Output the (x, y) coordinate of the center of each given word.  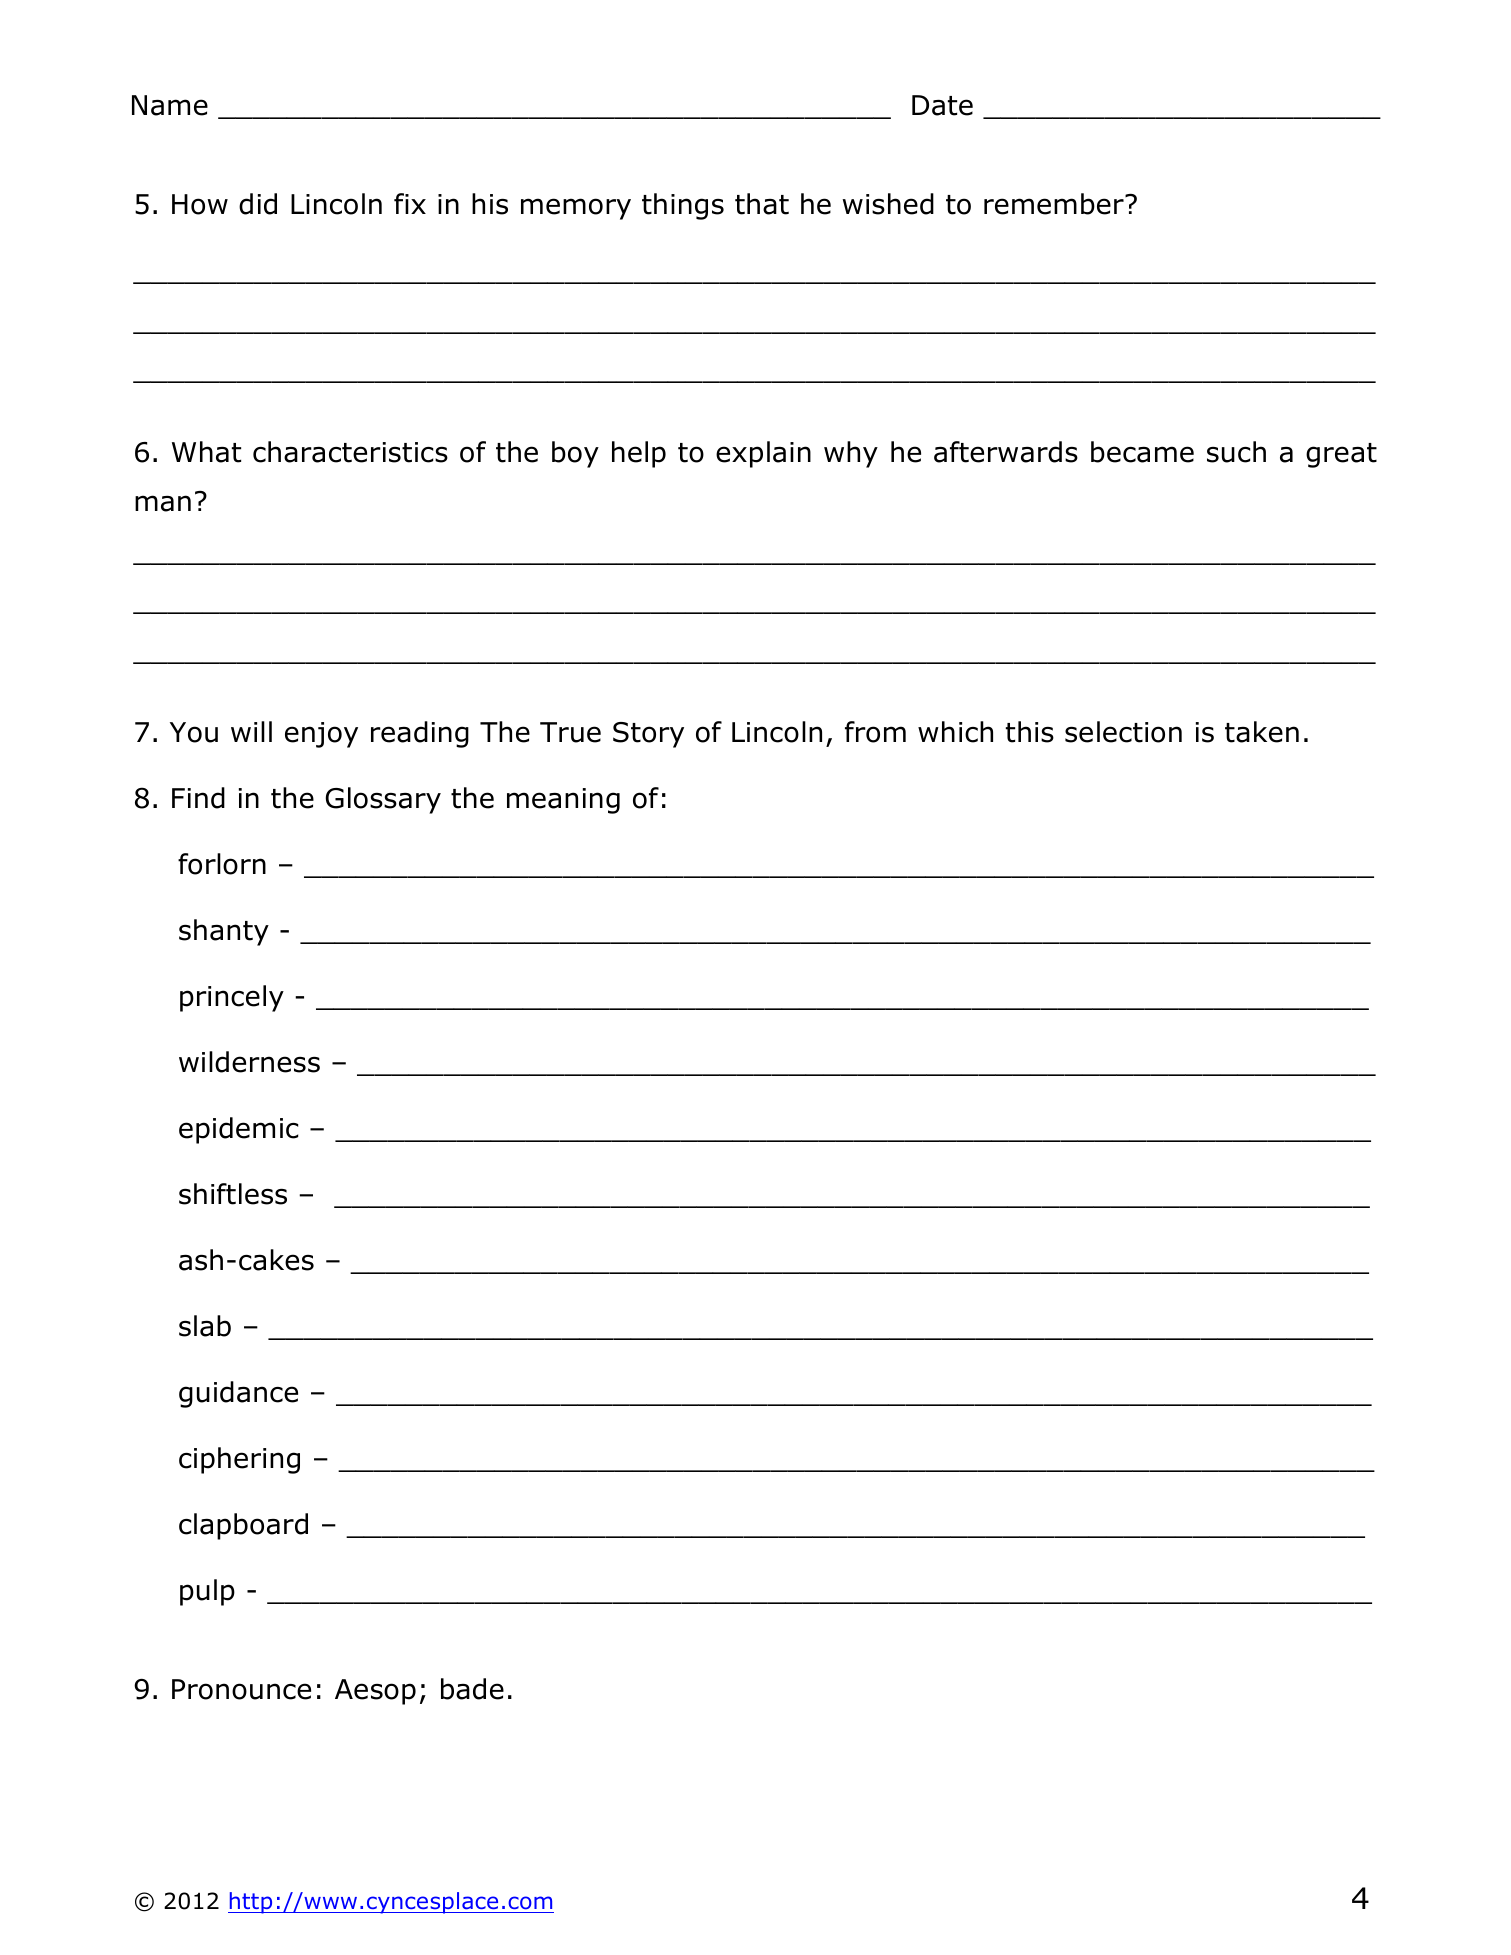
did (258, 204)
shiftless (233, 1194)
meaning (563, 801)
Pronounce (241, 1689)
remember (1055, 204)
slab (205, 1326)
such (1236, 452)
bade (472, 1689)
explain (763, 454)
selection (1123, 732)
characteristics (350, 452)
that (762, 204)
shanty (224, 932)
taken (1262, 732)
